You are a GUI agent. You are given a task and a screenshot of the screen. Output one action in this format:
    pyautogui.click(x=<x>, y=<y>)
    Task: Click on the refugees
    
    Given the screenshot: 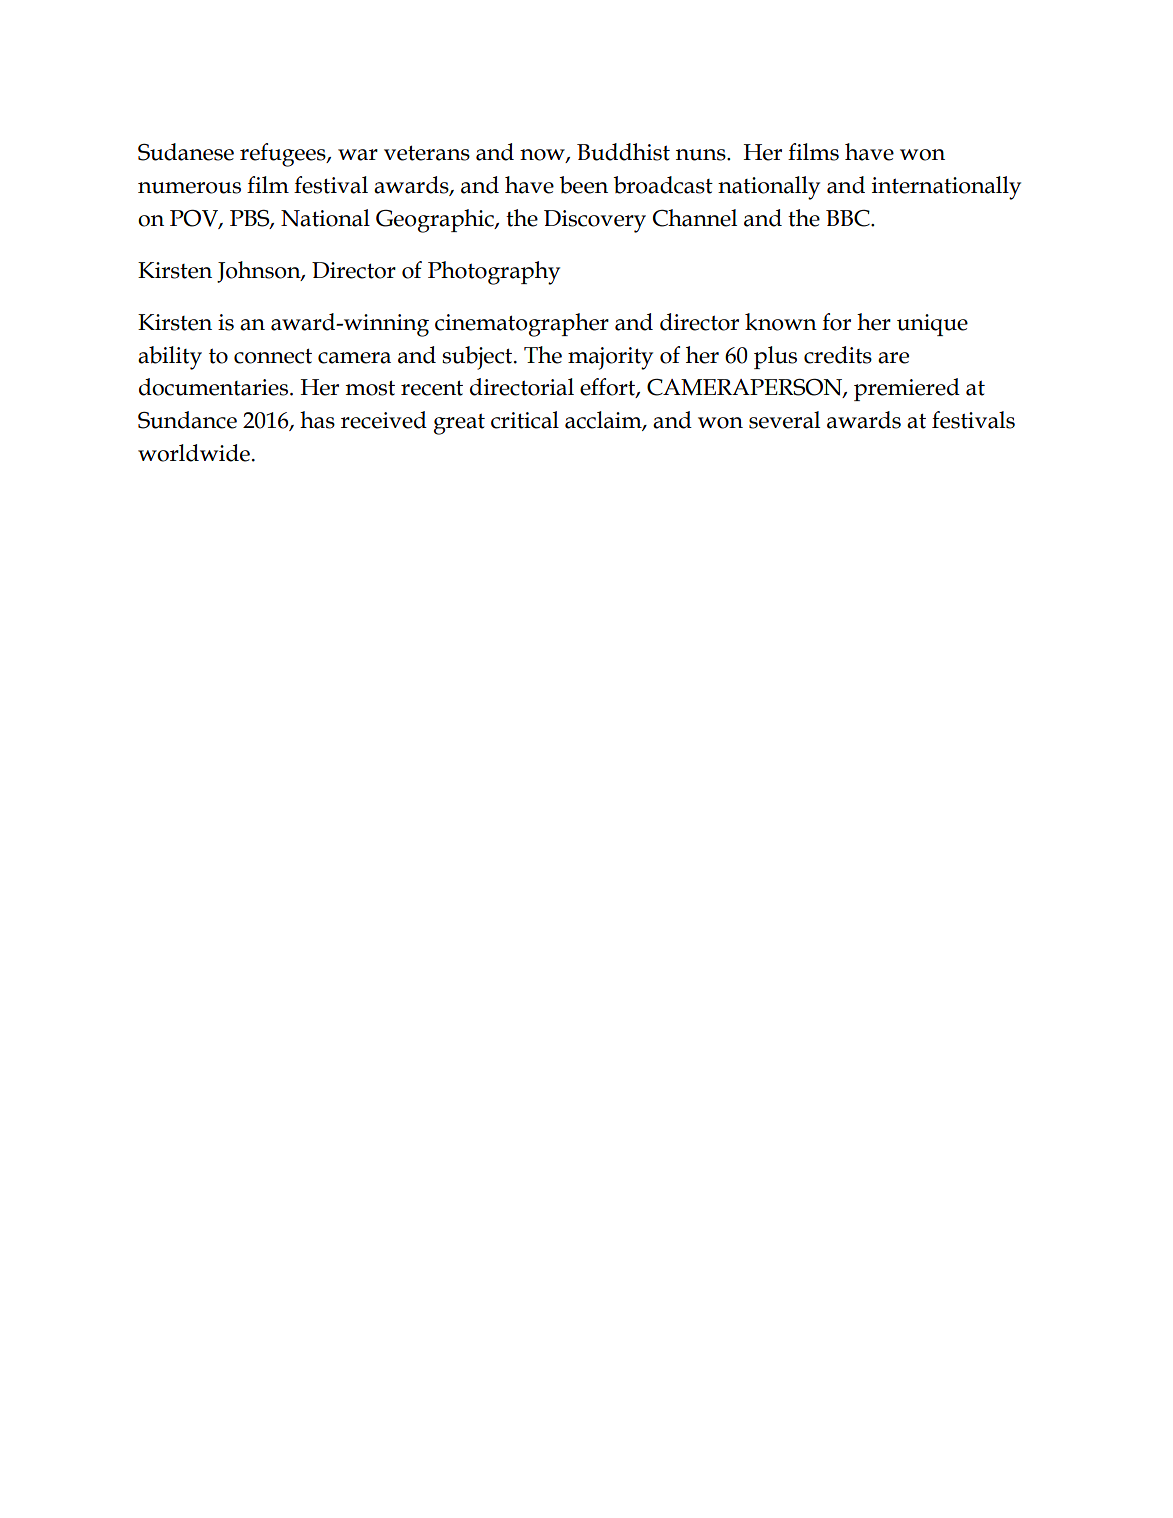 What is the action you would take?
    pyautogui.click(x=284, y=155)
